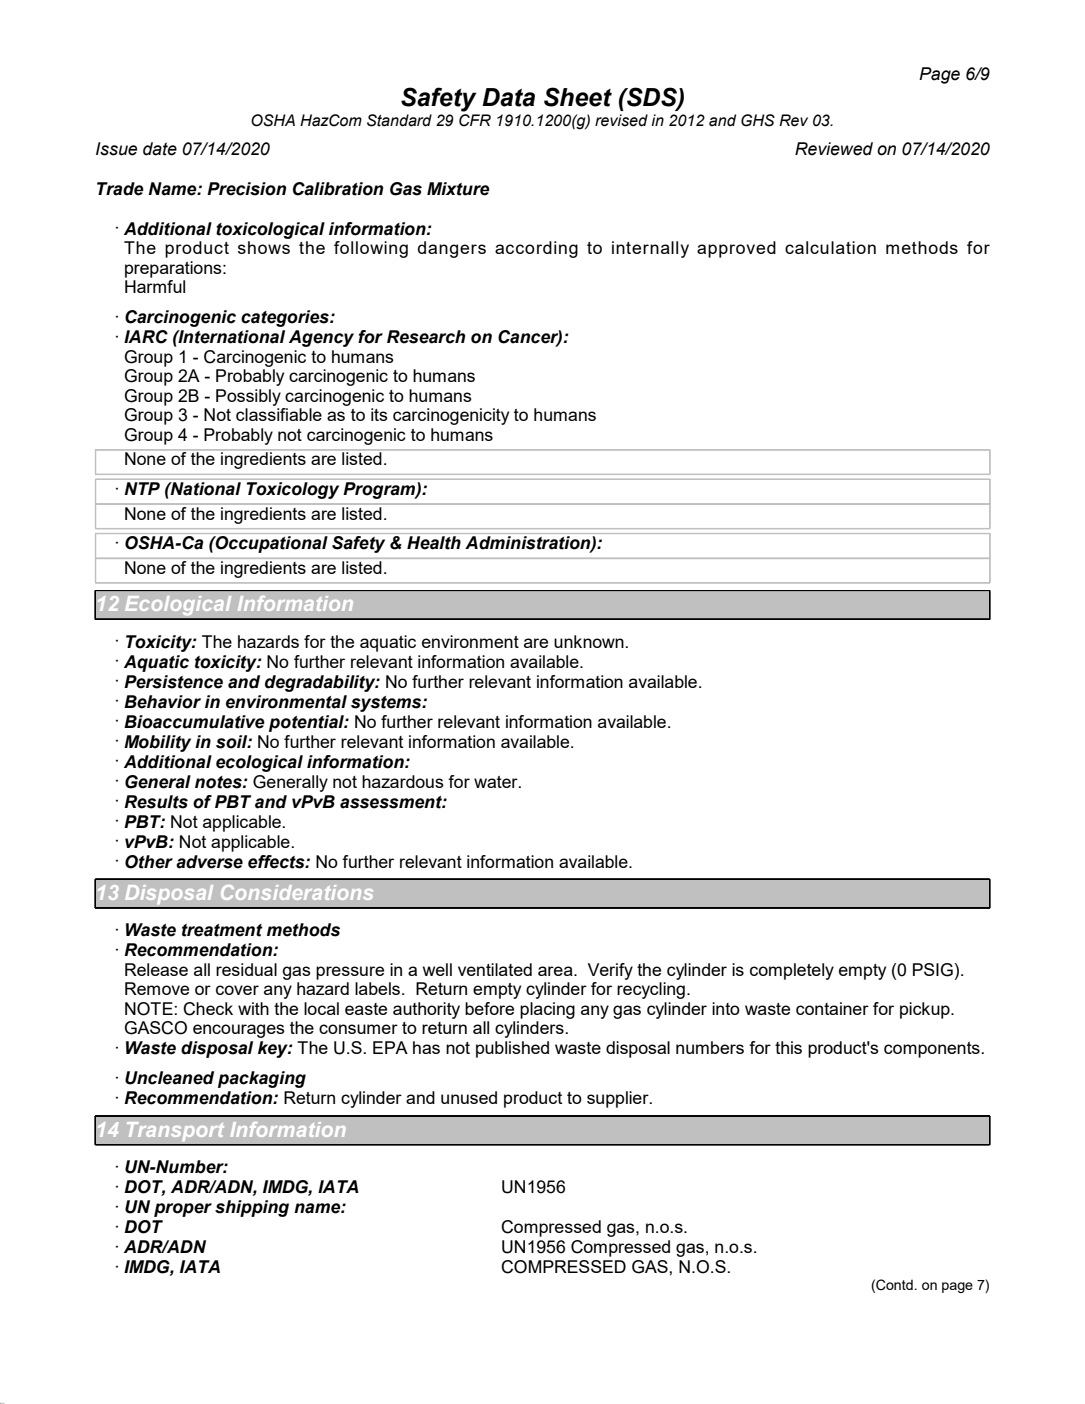  I want to click on ventilated, so click(495, 969).
